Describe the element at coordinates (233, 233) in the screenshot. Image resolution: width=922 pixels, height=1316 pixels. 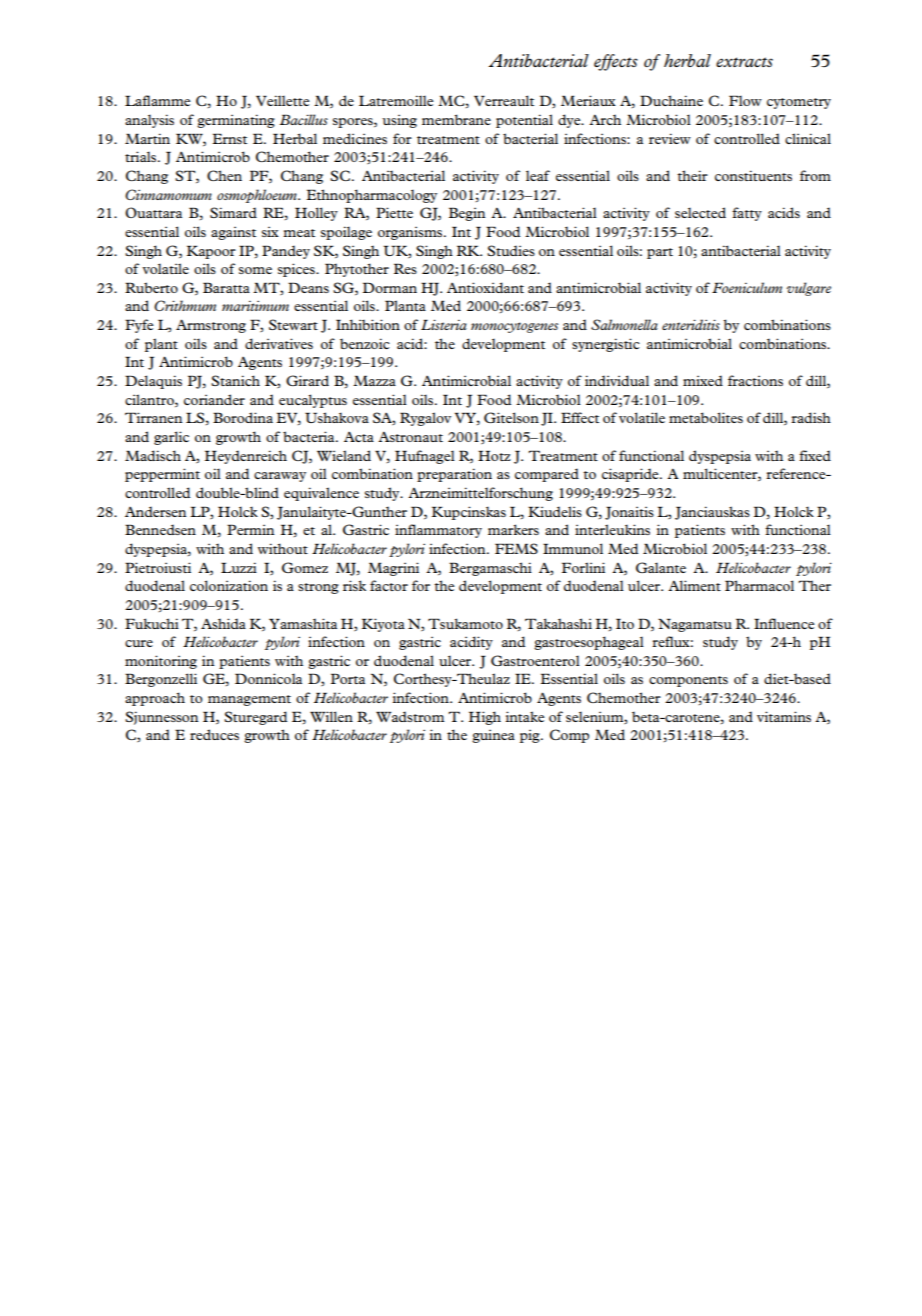
I see `against` at that location.
